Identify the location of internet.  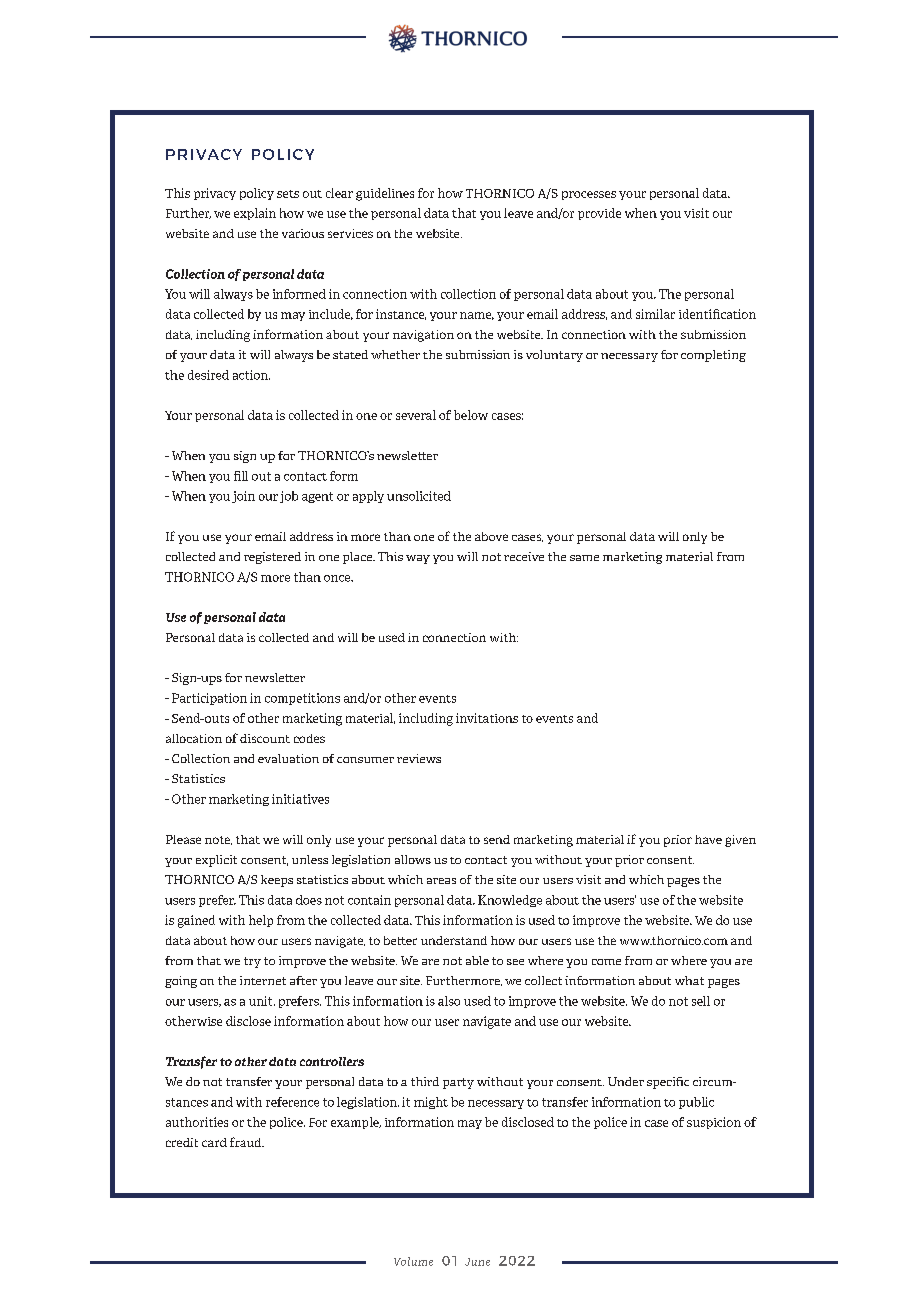
(263, 980).
